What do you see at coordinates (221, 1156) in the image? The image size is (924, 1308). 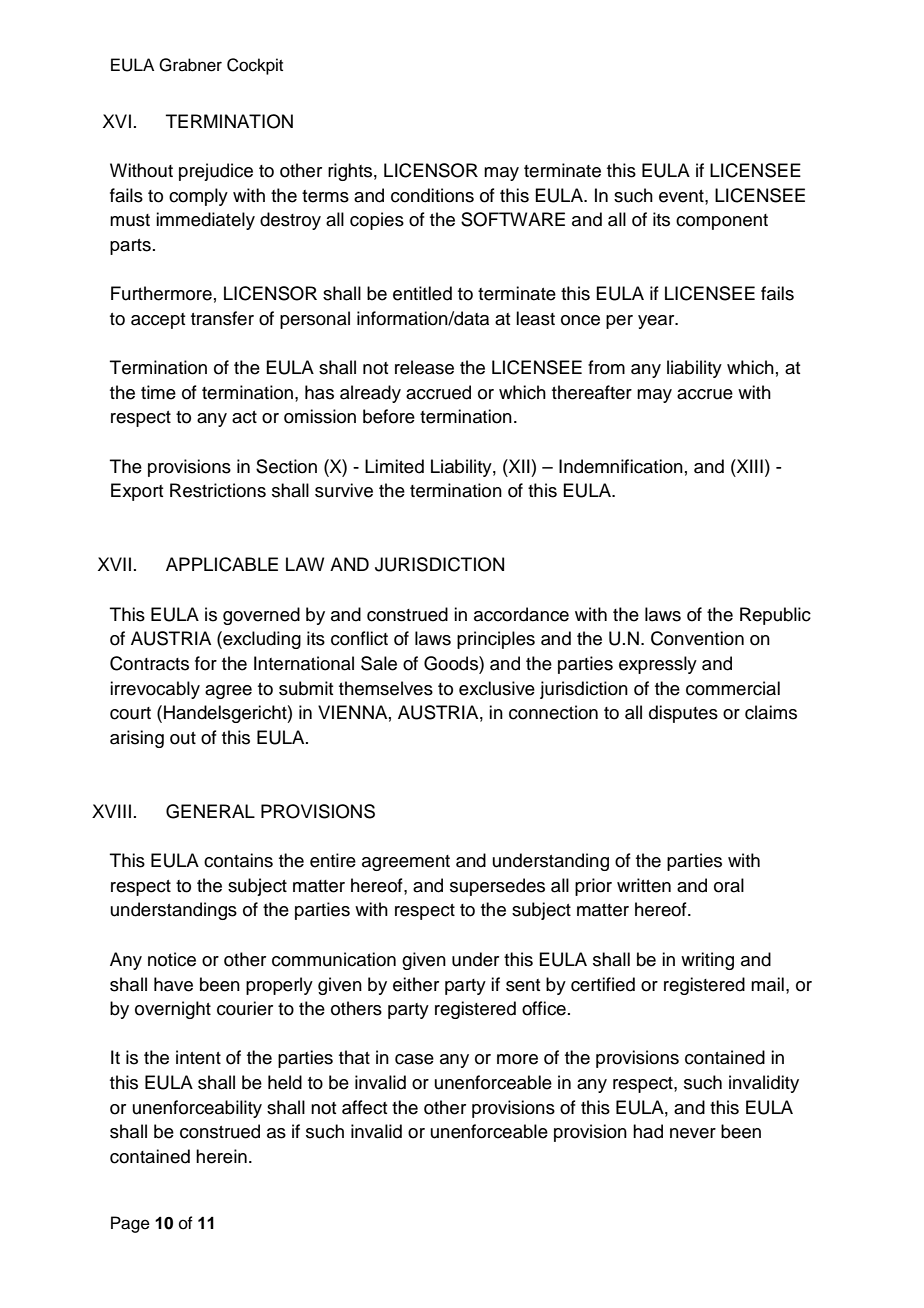 I see `herein` at bounding box center [221, 1156].
